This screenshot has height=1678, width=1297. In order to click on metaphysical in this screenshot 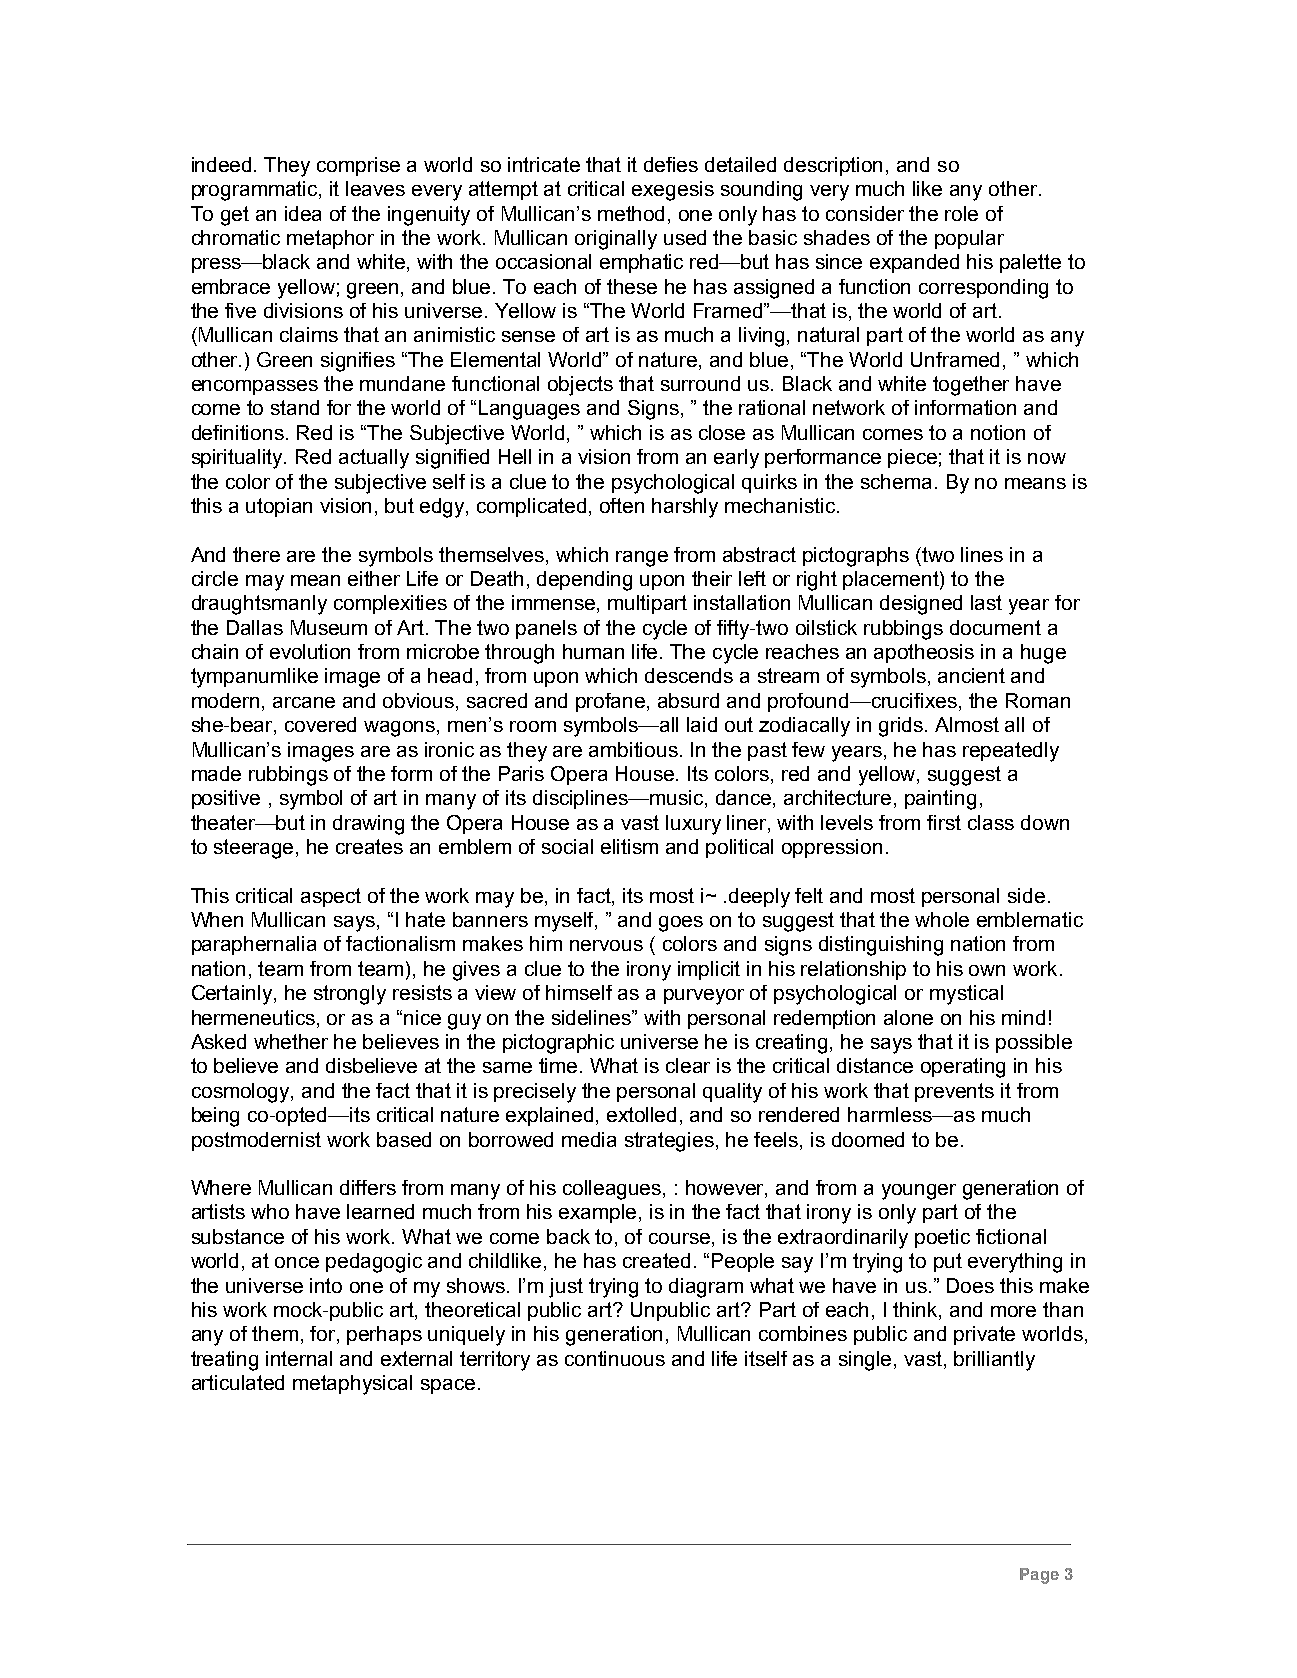, I will do `click(352, 1385)`.
